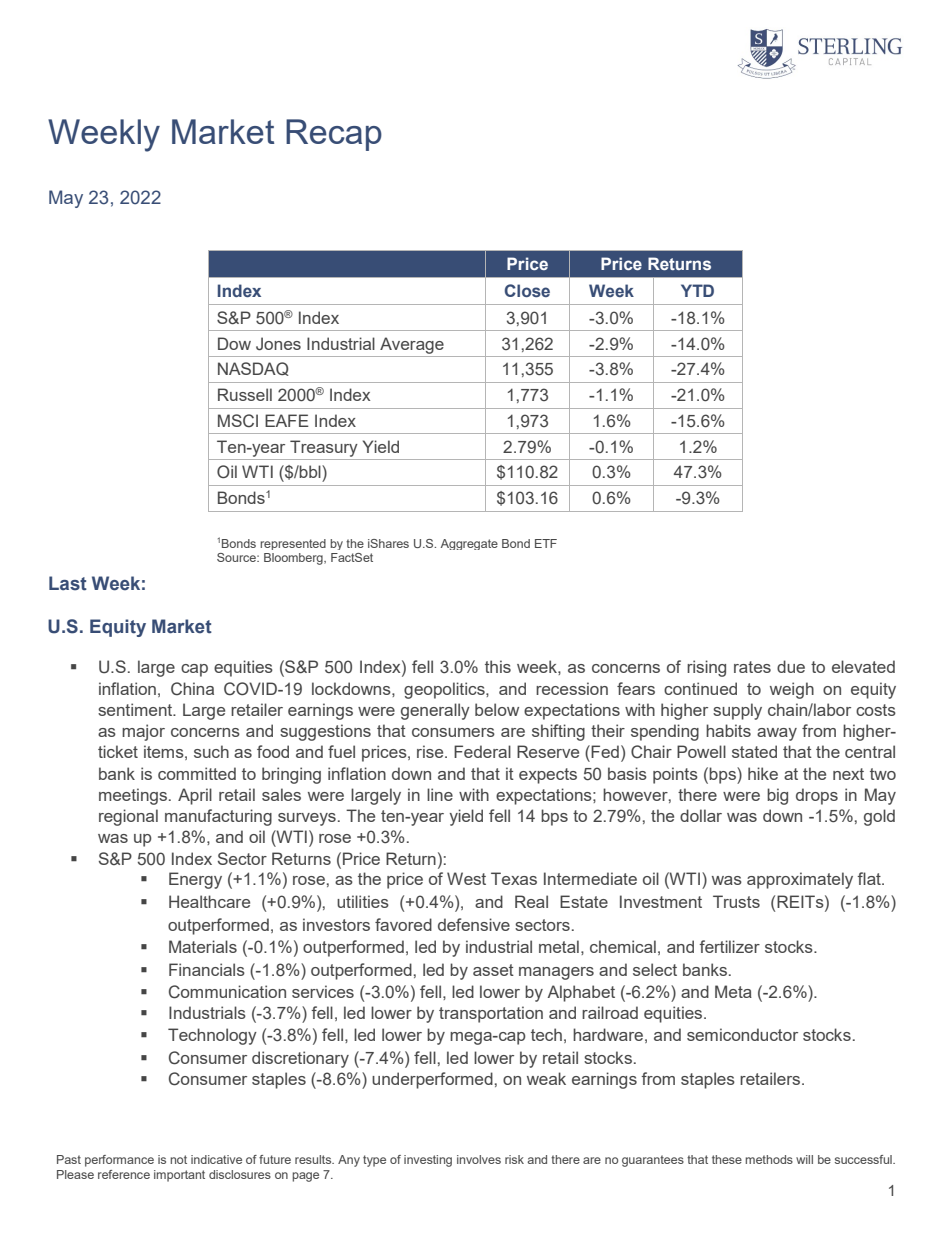 Image resolution: width=952 pixels, height=1233 pixels. I want to click on not, so click(178, 1159).
